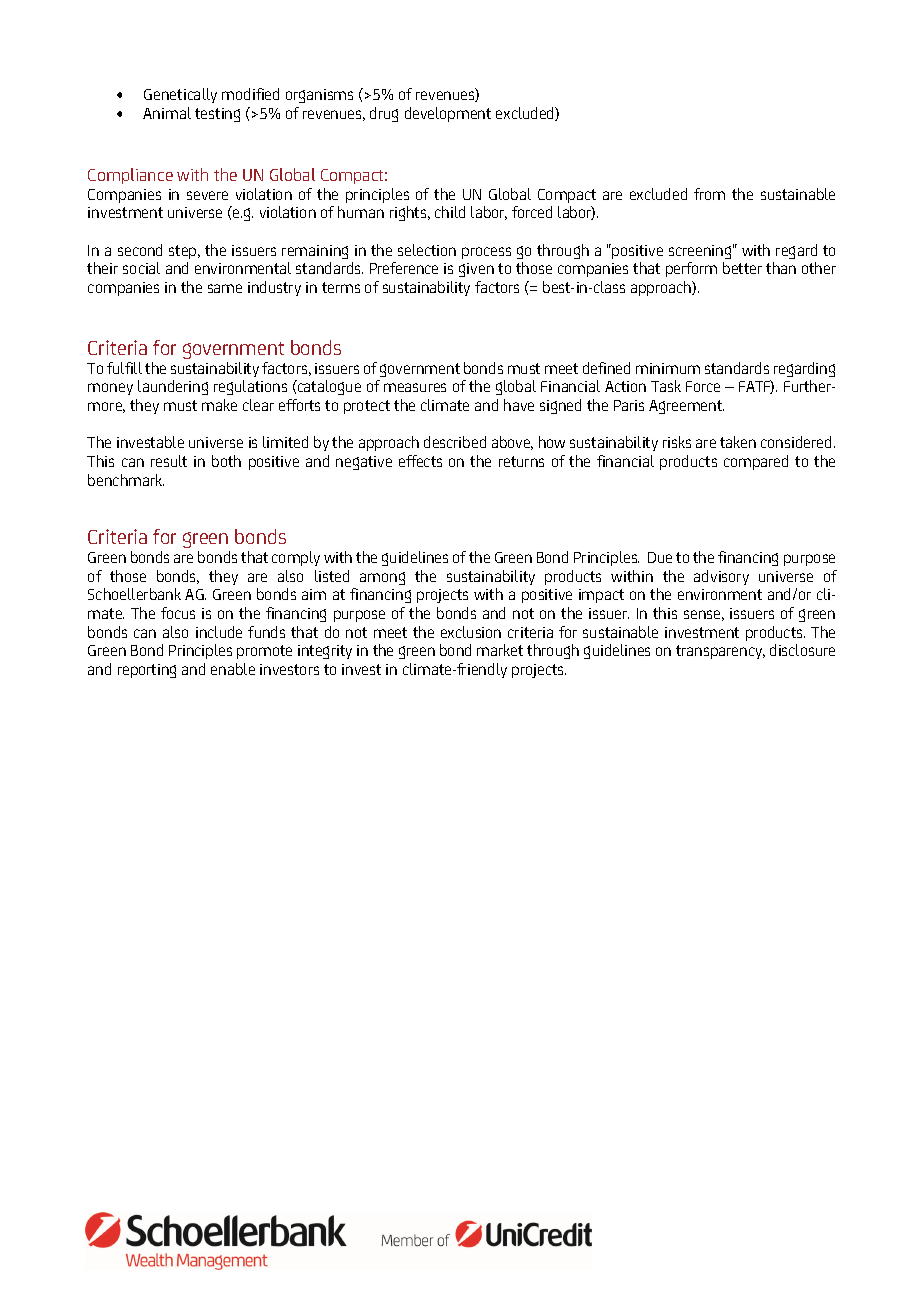  Describe the element at coordinates (709, 194) in the screenshot. I see `from` at that location.
